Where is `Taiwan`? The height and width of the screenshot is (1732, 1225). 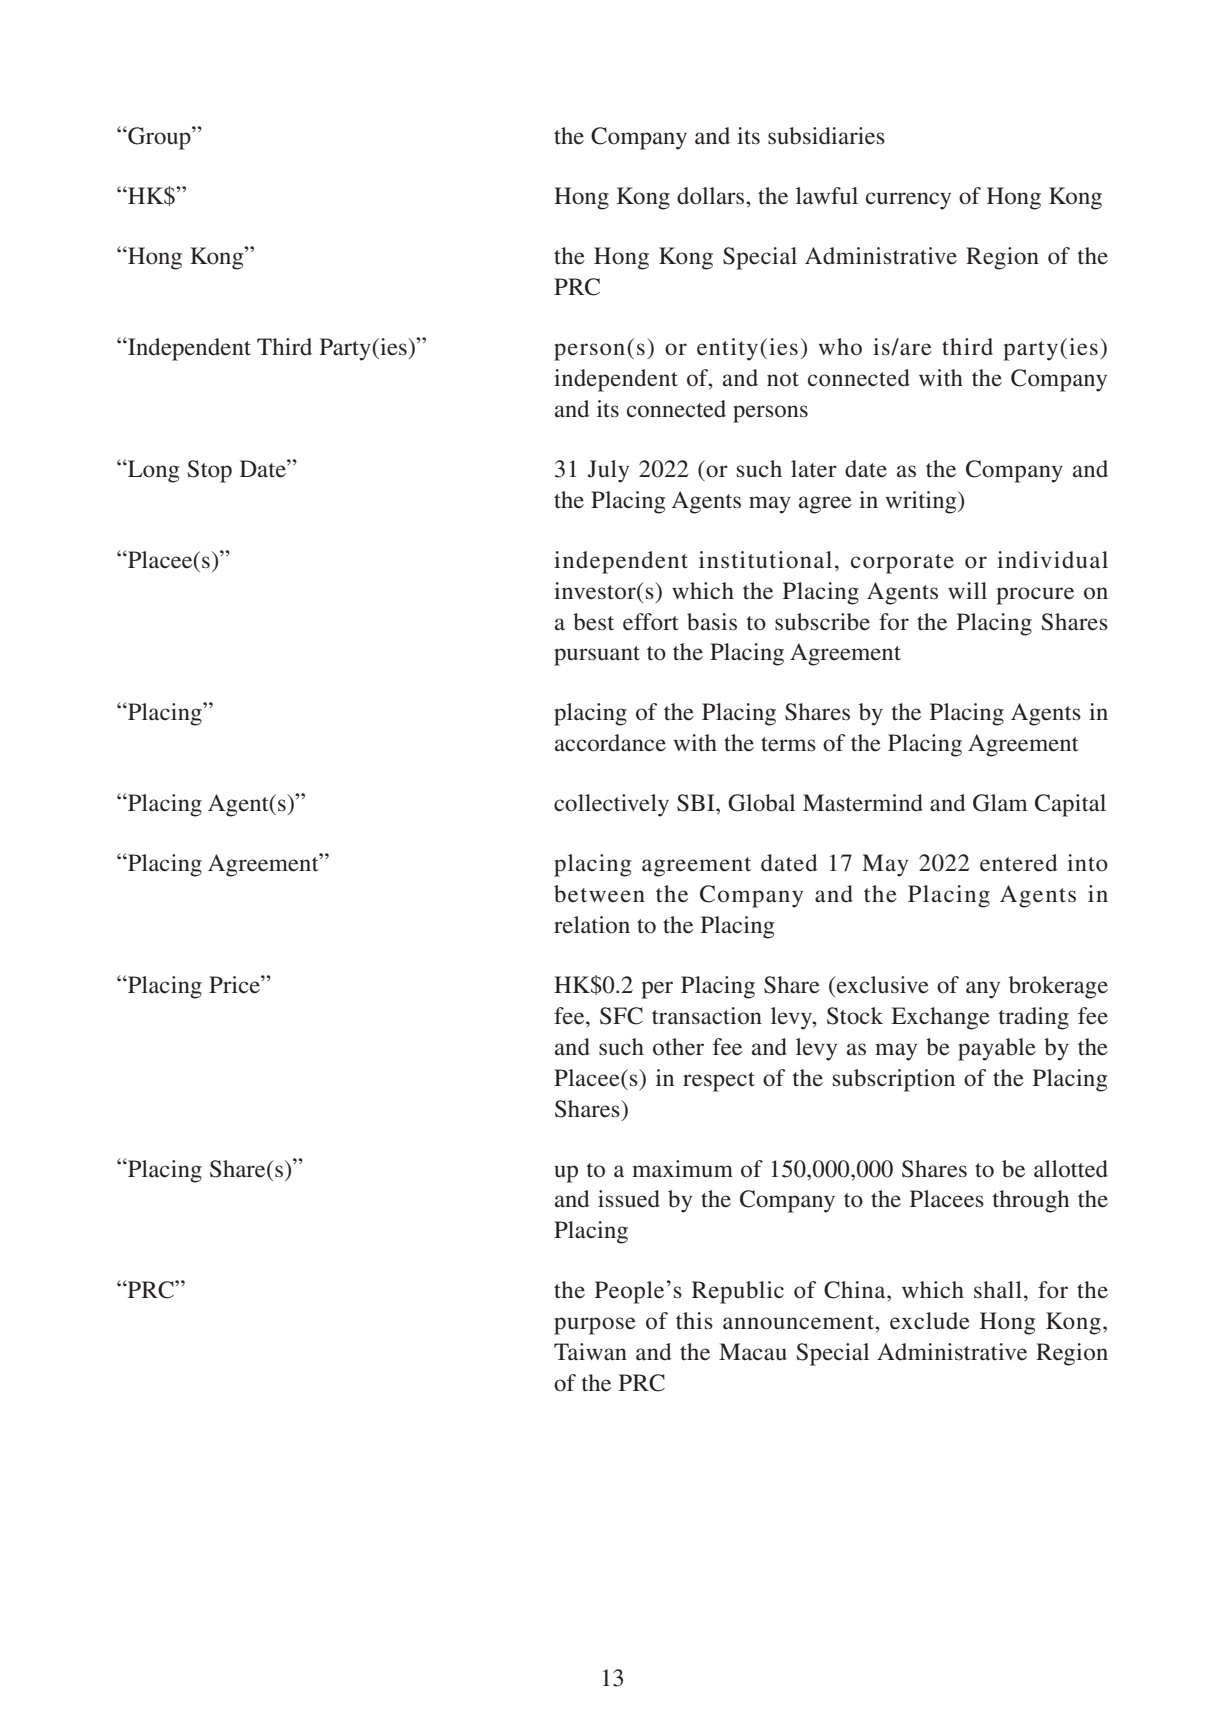 Taiwan is located at coordinates (590, 1352).
